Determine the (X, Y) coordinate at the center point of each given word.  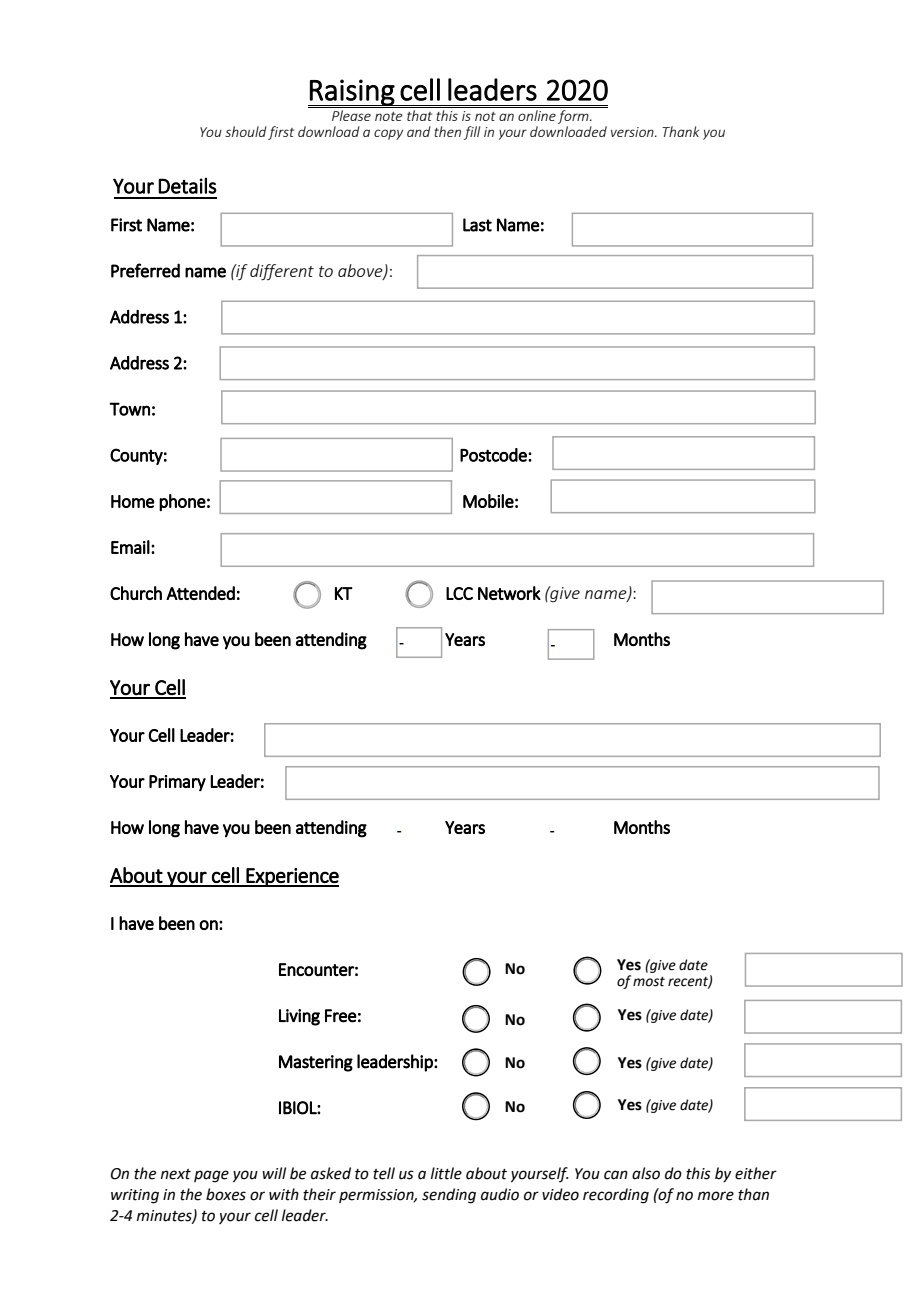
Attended (200, 593)
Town (130, 409)
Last (477, 225)
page (211, 1176)
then (447, 131)
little (446, 1173)
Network (509, 593)
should (246, 131)
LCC (459, 593)
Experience (292, 877)
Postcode (494, 455)
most (649, 982)
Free (341, 1016)
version (633, 132)
